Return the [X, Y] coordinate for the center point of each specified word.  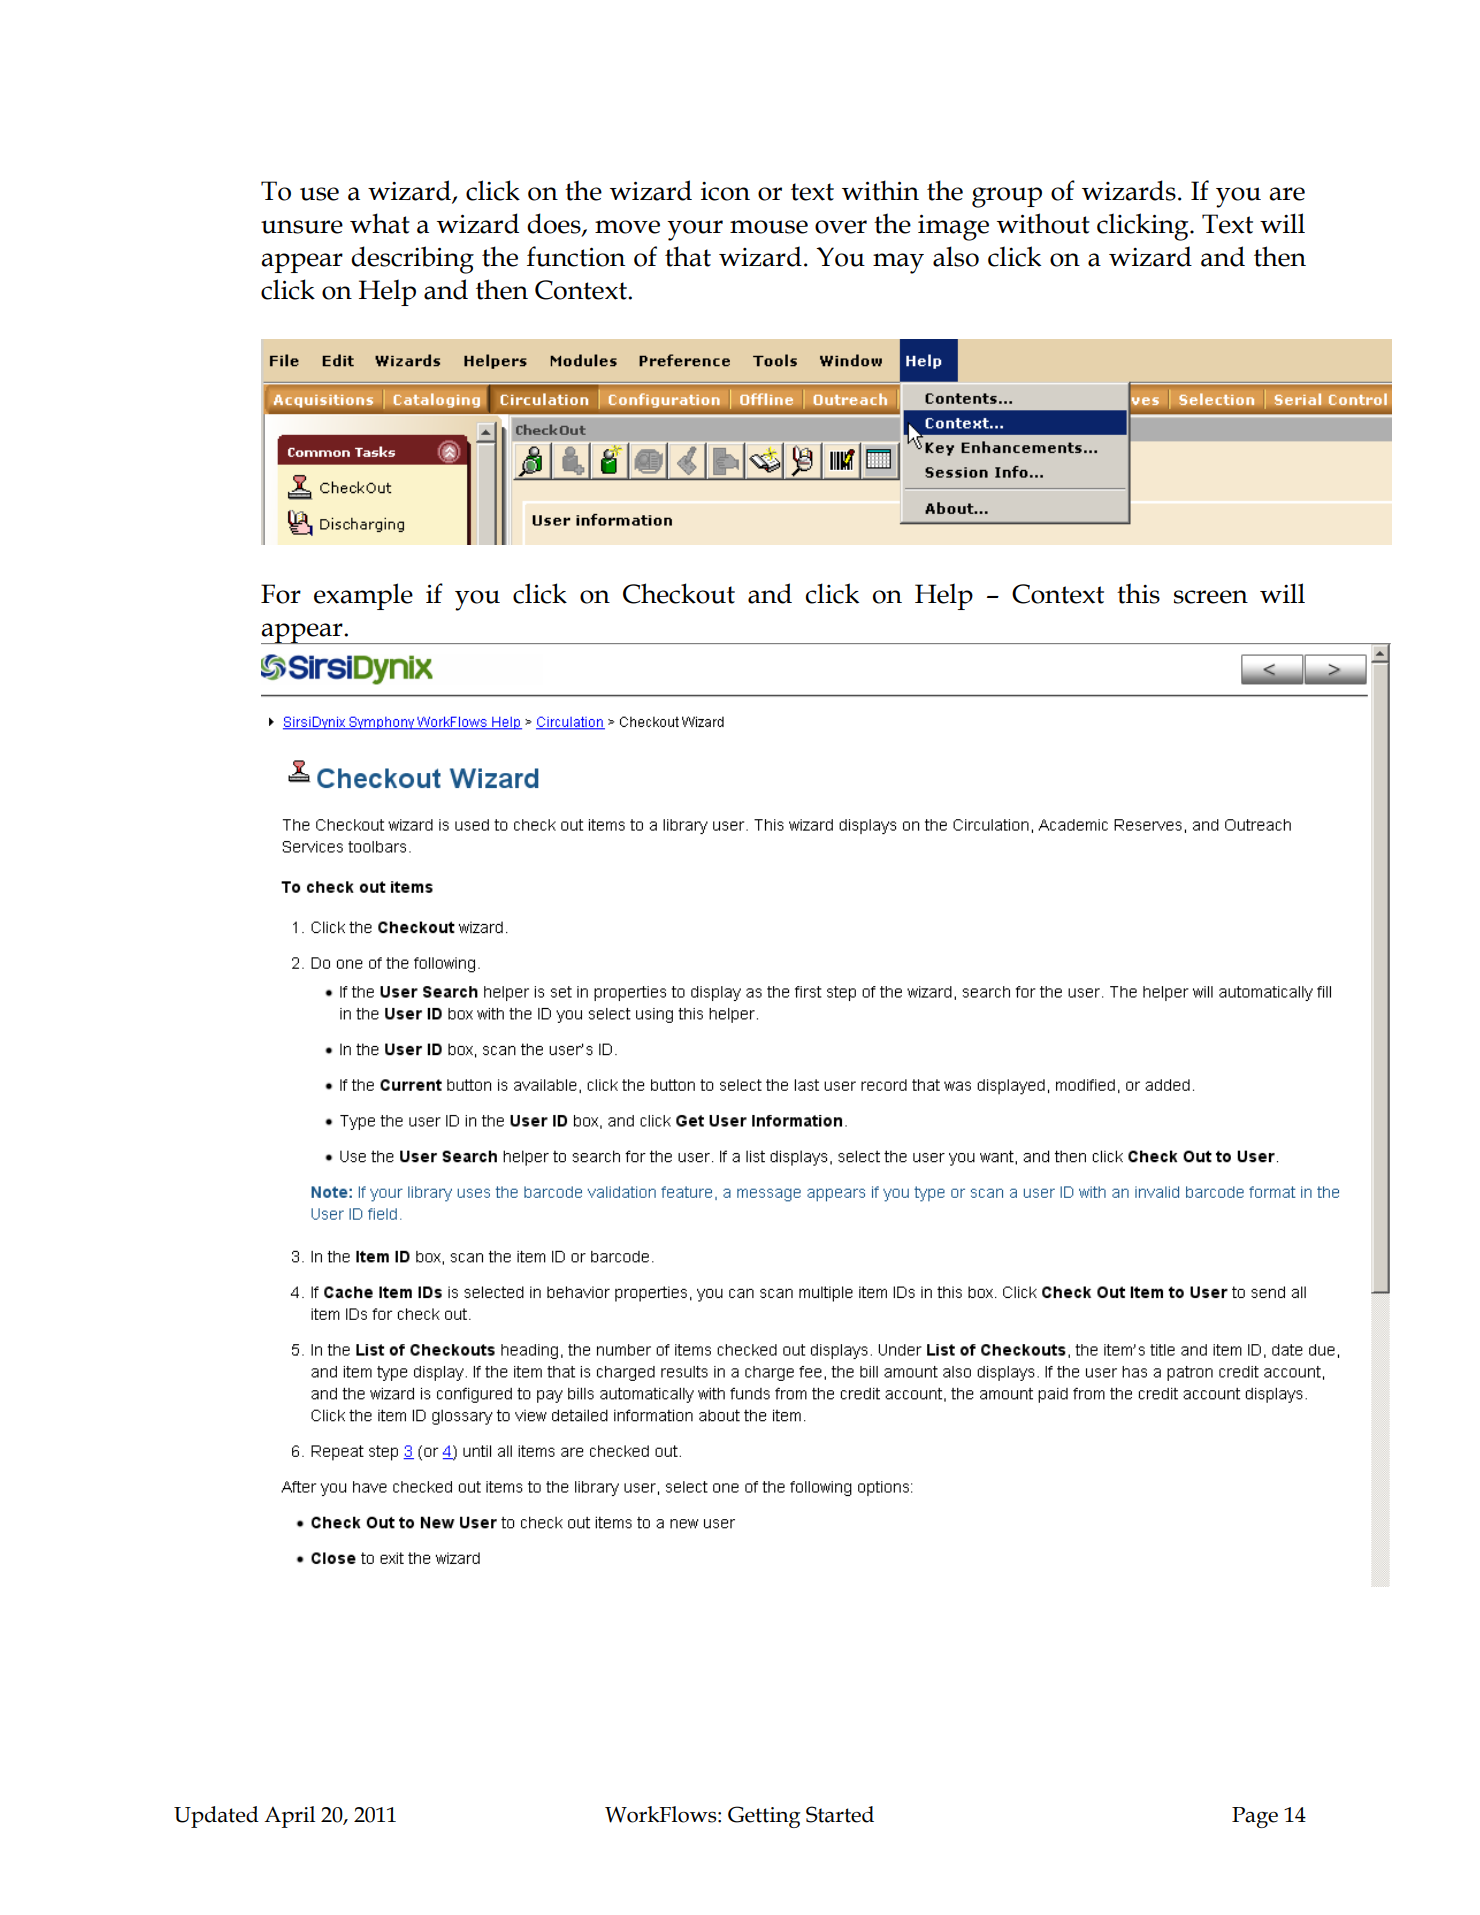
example [363, 596]
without [1043, 223]
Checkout [679, 593]
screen [1211, 597]
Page [1255, 1817]
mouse [769, 227]
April [289, 1817]
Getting [764, 1817]
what [380, 223]
